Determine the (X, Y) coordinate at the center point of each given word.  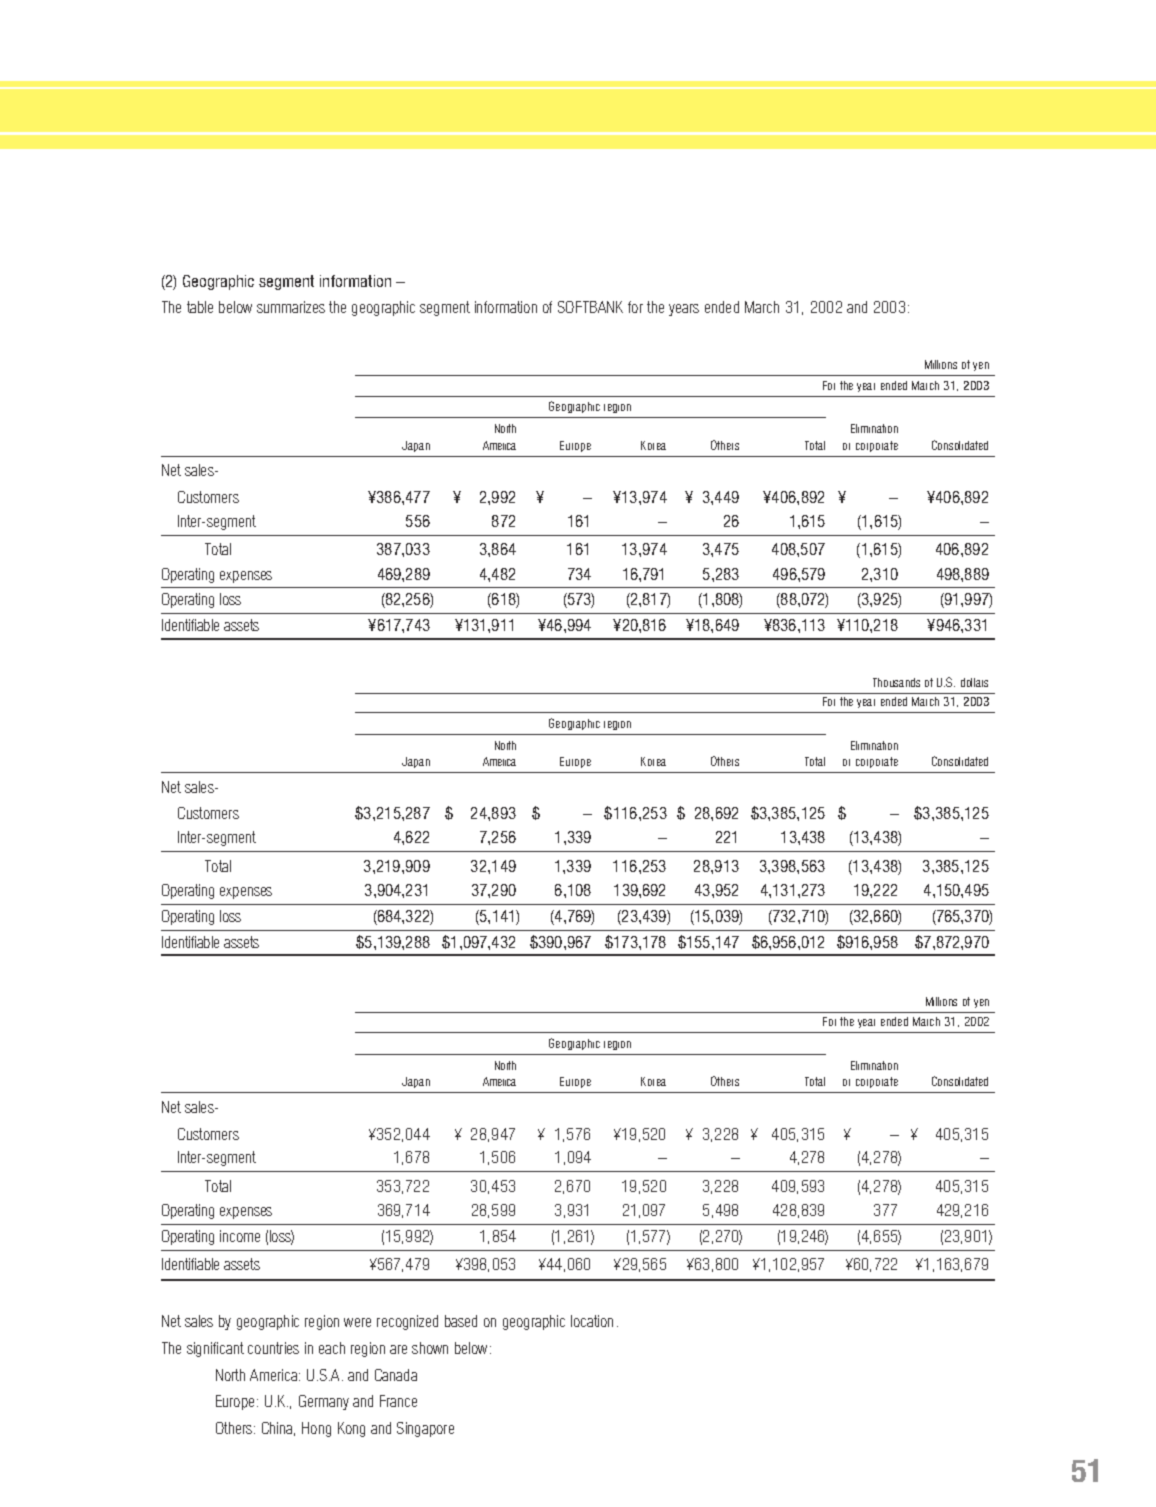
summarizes (291, 307)
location (592, 1321)
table (200, 307)
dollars (974, 682)
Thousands (896, 682)
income (240, 1236)
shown (430, 1348)
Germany (324, 1402)
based (461, 1321)
